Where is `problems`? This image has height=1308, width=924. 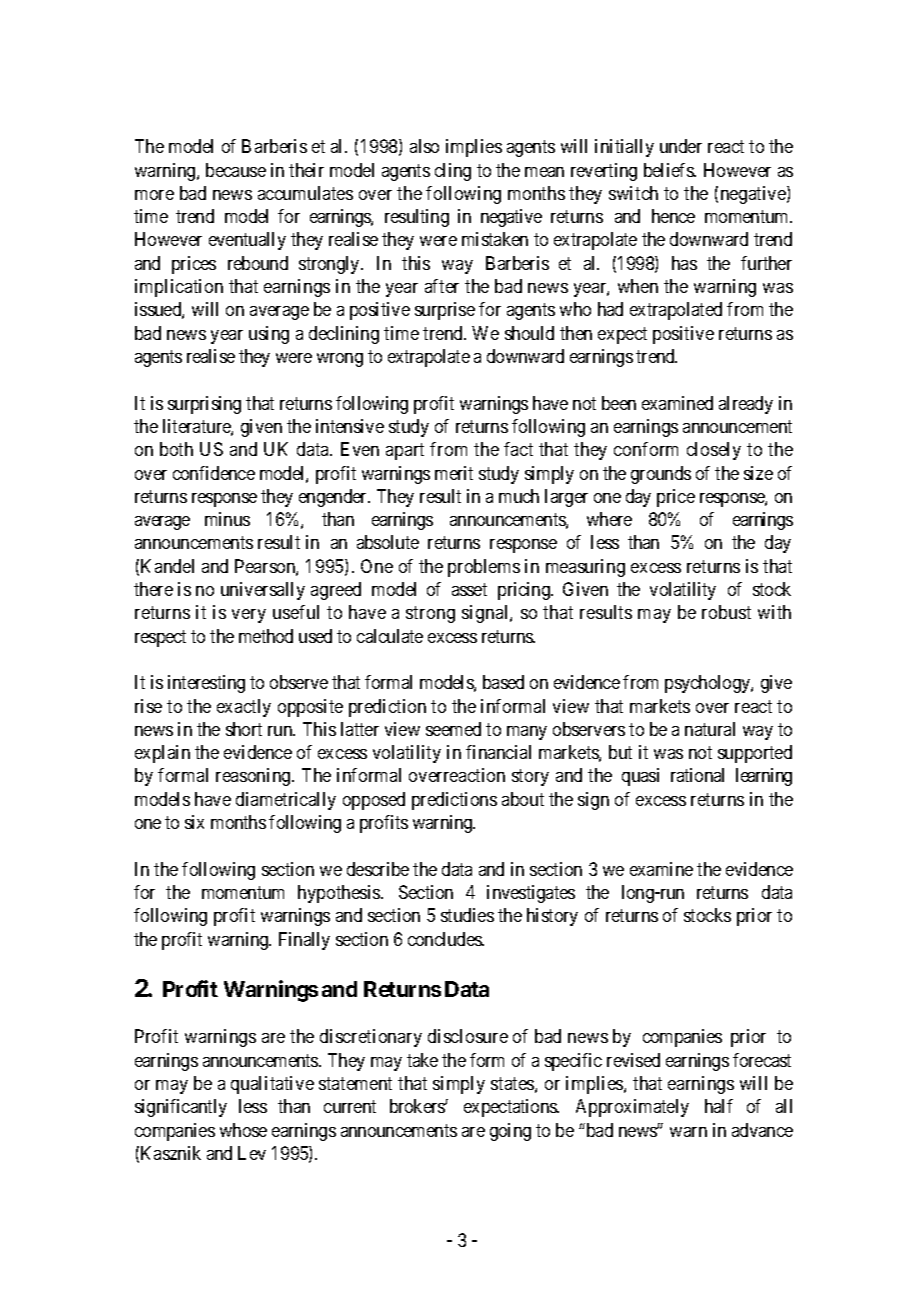
problems is located at coordinates (484, 568).
